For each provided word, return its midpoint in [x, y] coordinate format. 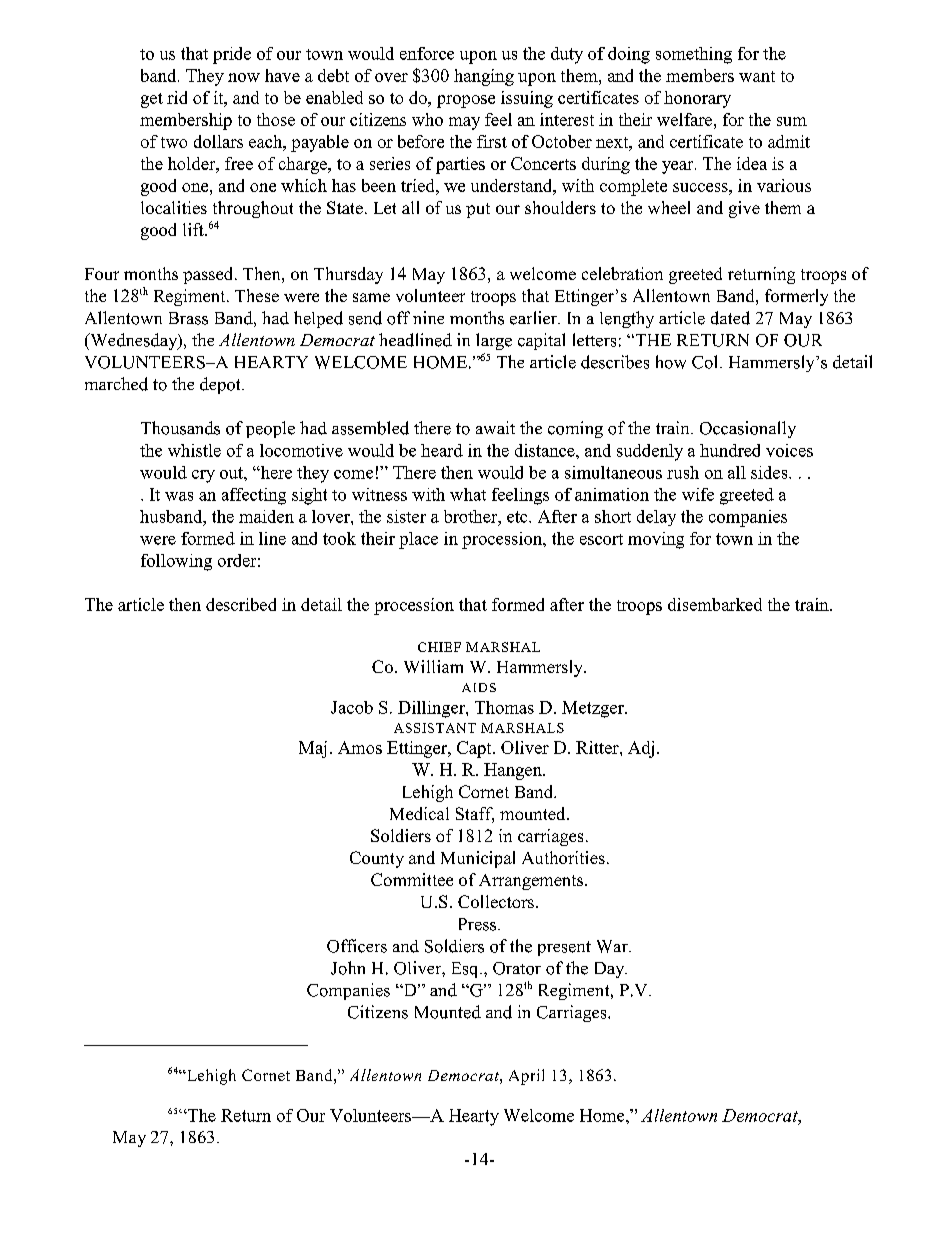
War [613, 946]
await [495, 427]
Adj [641, 749]
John [348, 968]
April [526, 1077]
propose [466, 101]
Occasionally [748, 429]
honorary [697, 99]
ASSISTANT [435, 728]
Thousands [180, 428]
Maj [313, 749]
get [152, 100]
